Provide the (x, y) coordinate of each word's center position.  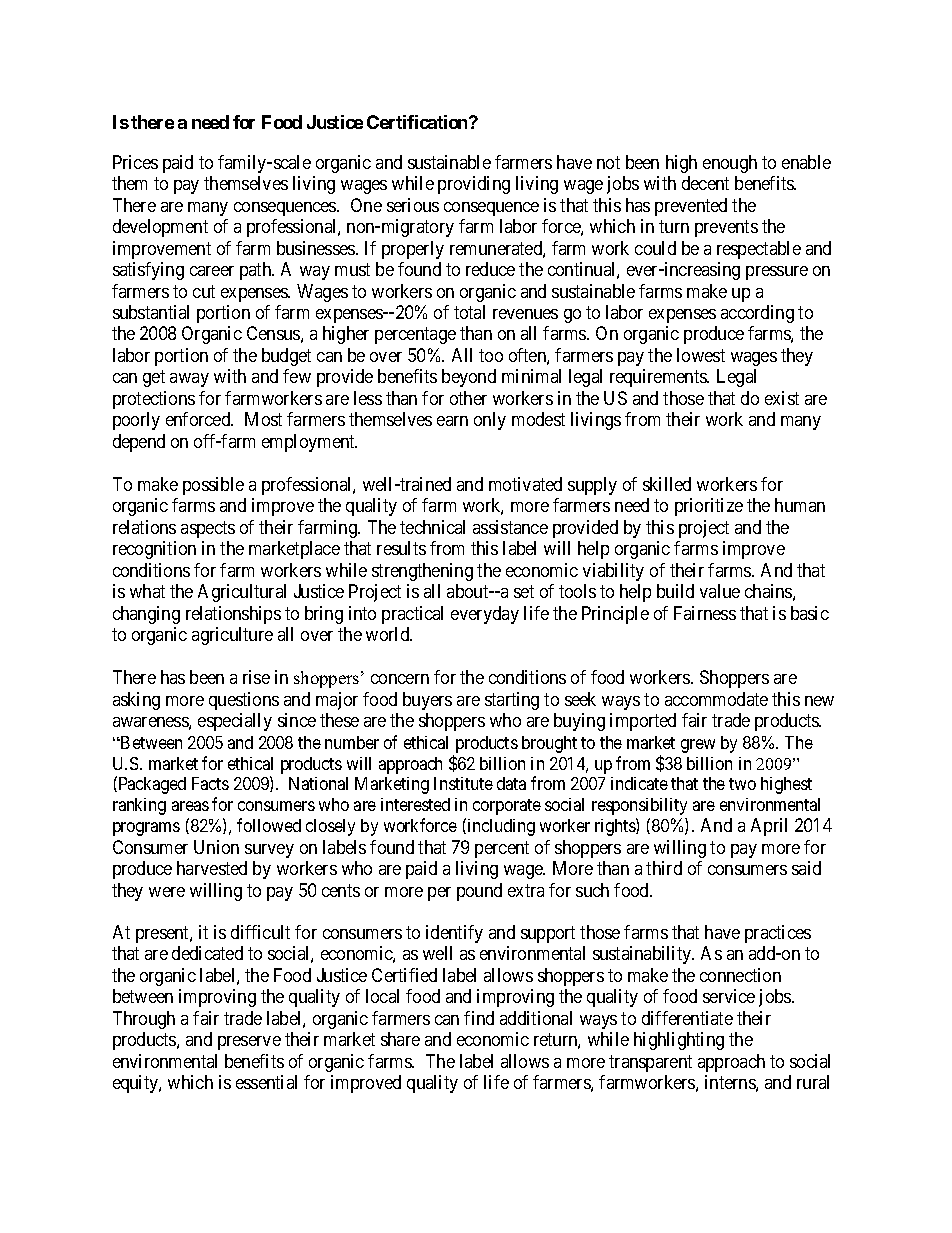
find (479, 1018)
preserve (249, 1043)
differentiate (687, 1018)
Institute (463, 783)
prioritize (709, 507)
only (490, 421)
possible (213, 486)
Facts (210, 783)
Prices (135, 162)
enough (730, 164)
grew (698, 746)
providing (474, 185)
